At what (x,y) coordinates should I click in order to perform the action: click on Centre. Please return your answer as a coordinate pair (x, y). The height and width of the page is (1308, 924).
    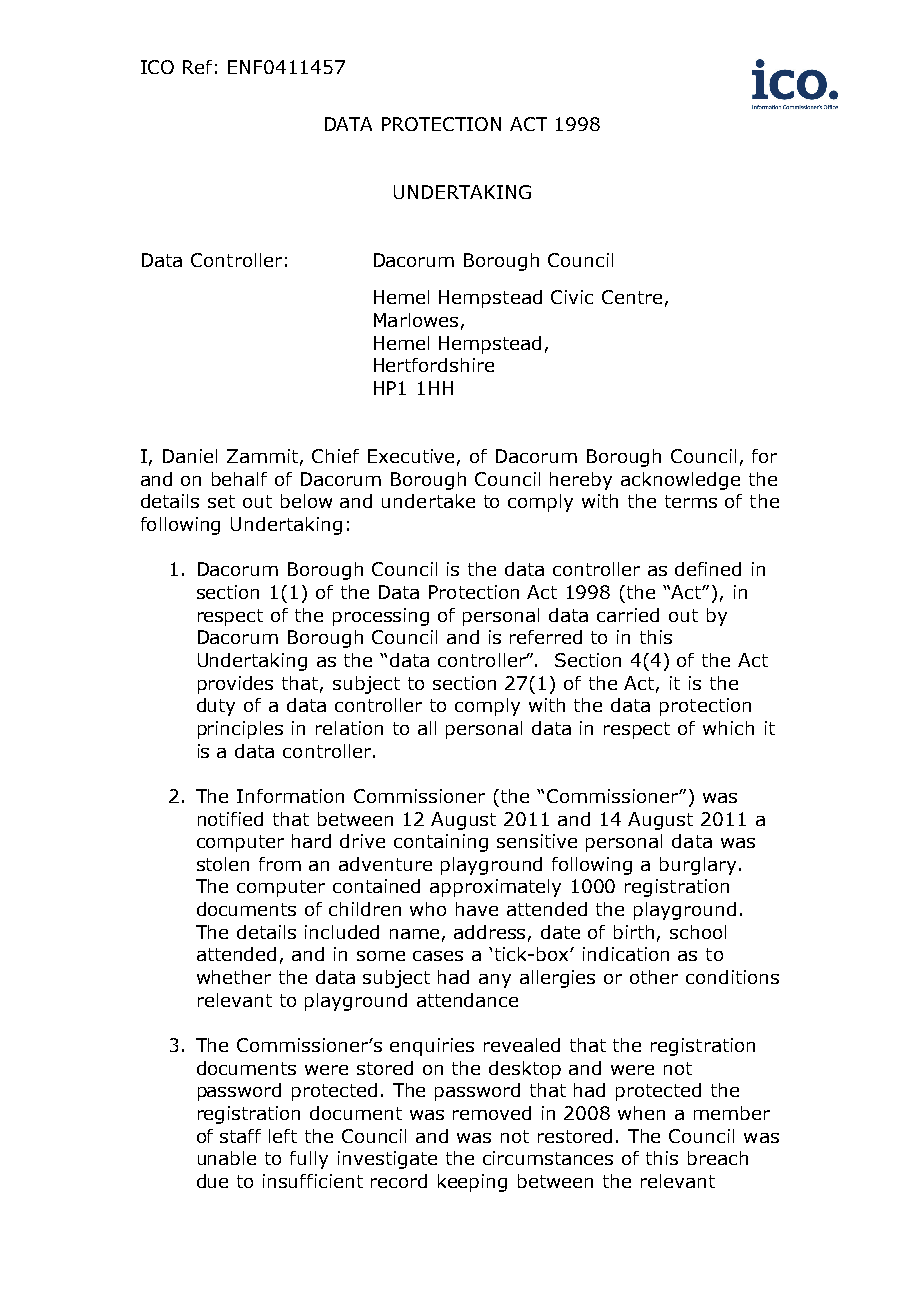
    Looking at the image, I should click on (632, 297).
